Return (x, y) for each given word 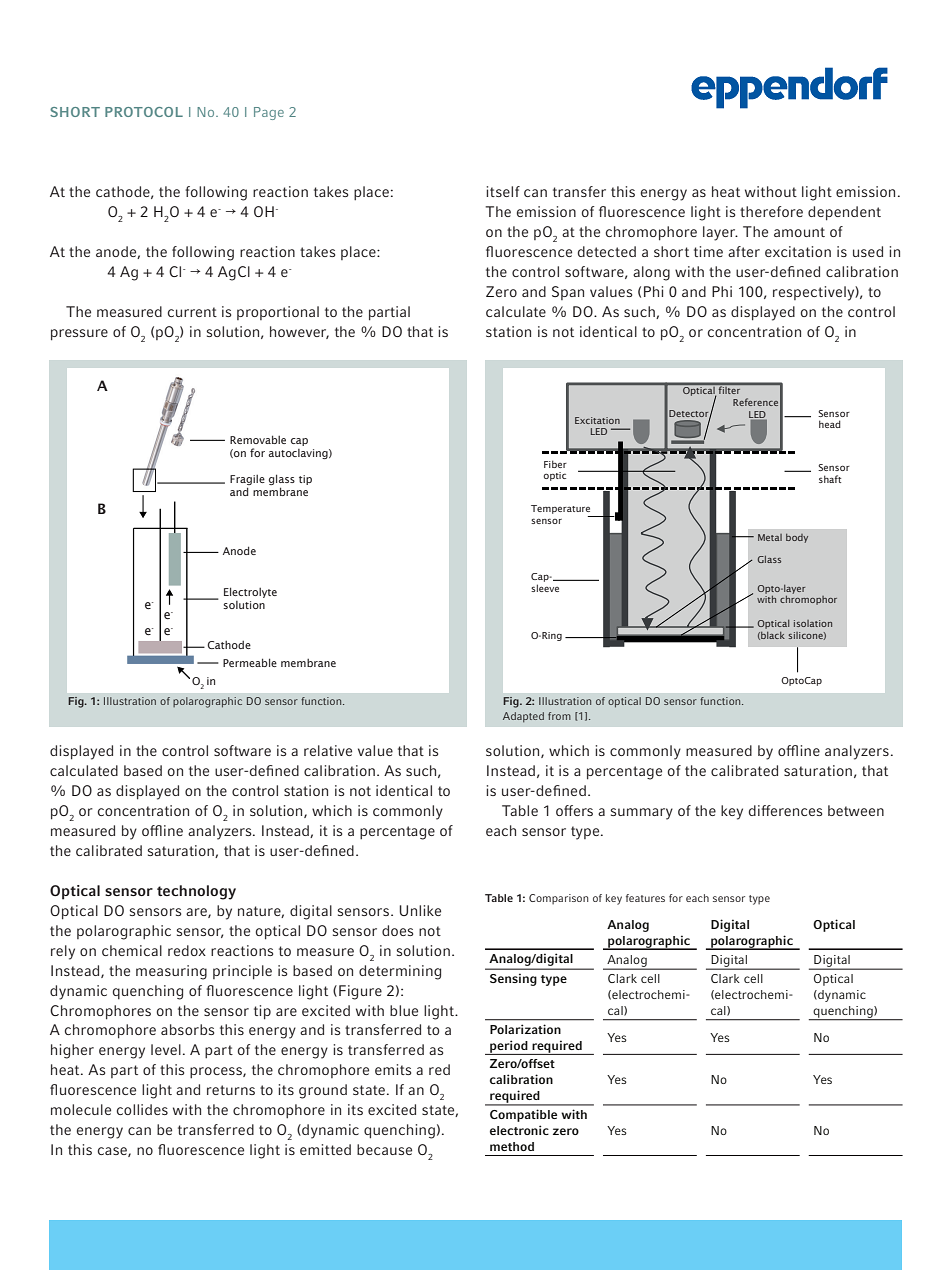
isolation (813, 623)
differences (785, 810)
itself (503, 191)
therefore (771, 211)
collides (142, 1109)
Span (568, 293)
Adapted (523, 717)
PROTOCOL (144, 112)
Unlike (420, 910)
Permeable (250, 662)
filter (729, 389)
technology (196, 892)
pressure (79, 335)
